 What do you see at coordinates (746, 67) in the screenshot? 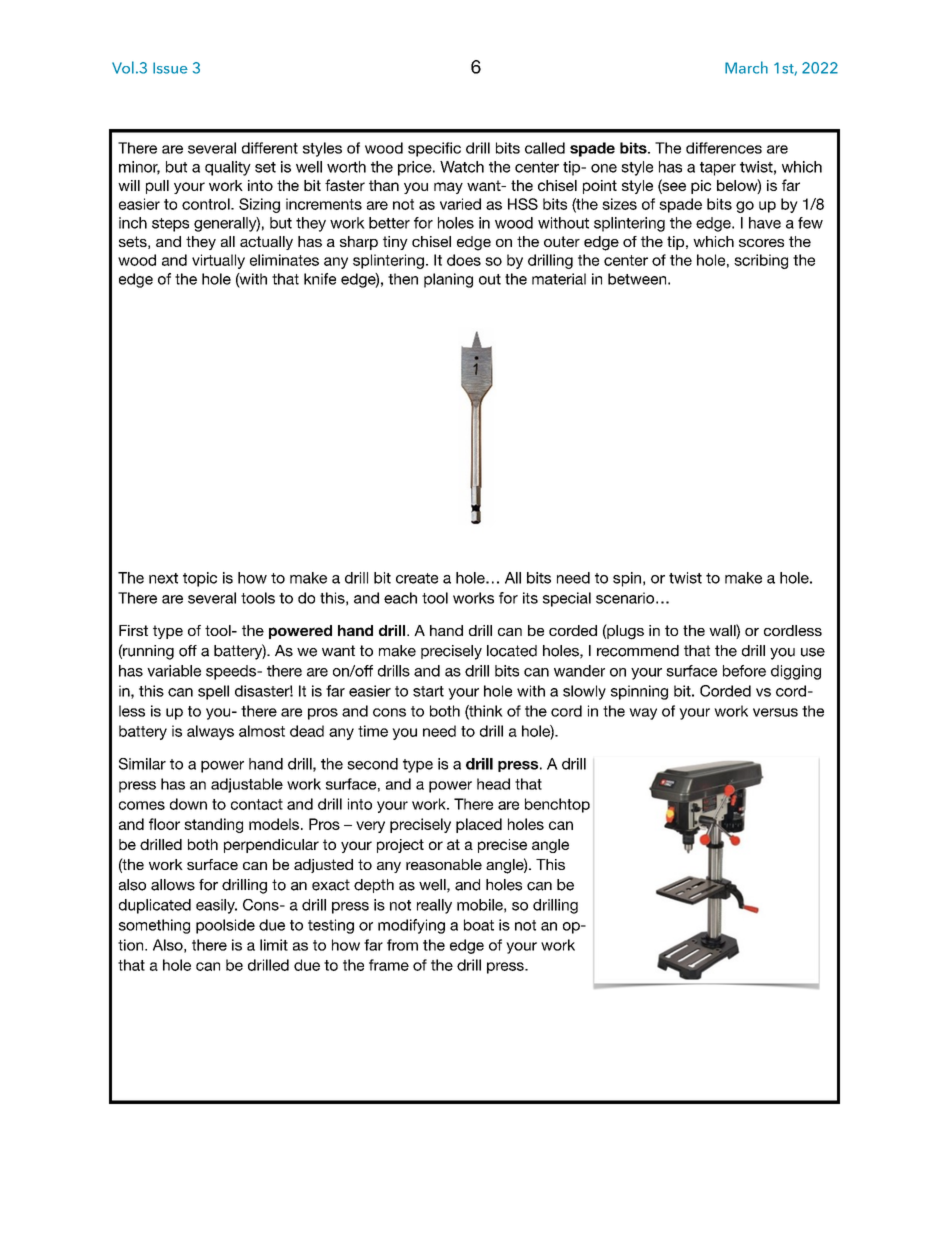
I see `March` at bounding box center [746, 67].
